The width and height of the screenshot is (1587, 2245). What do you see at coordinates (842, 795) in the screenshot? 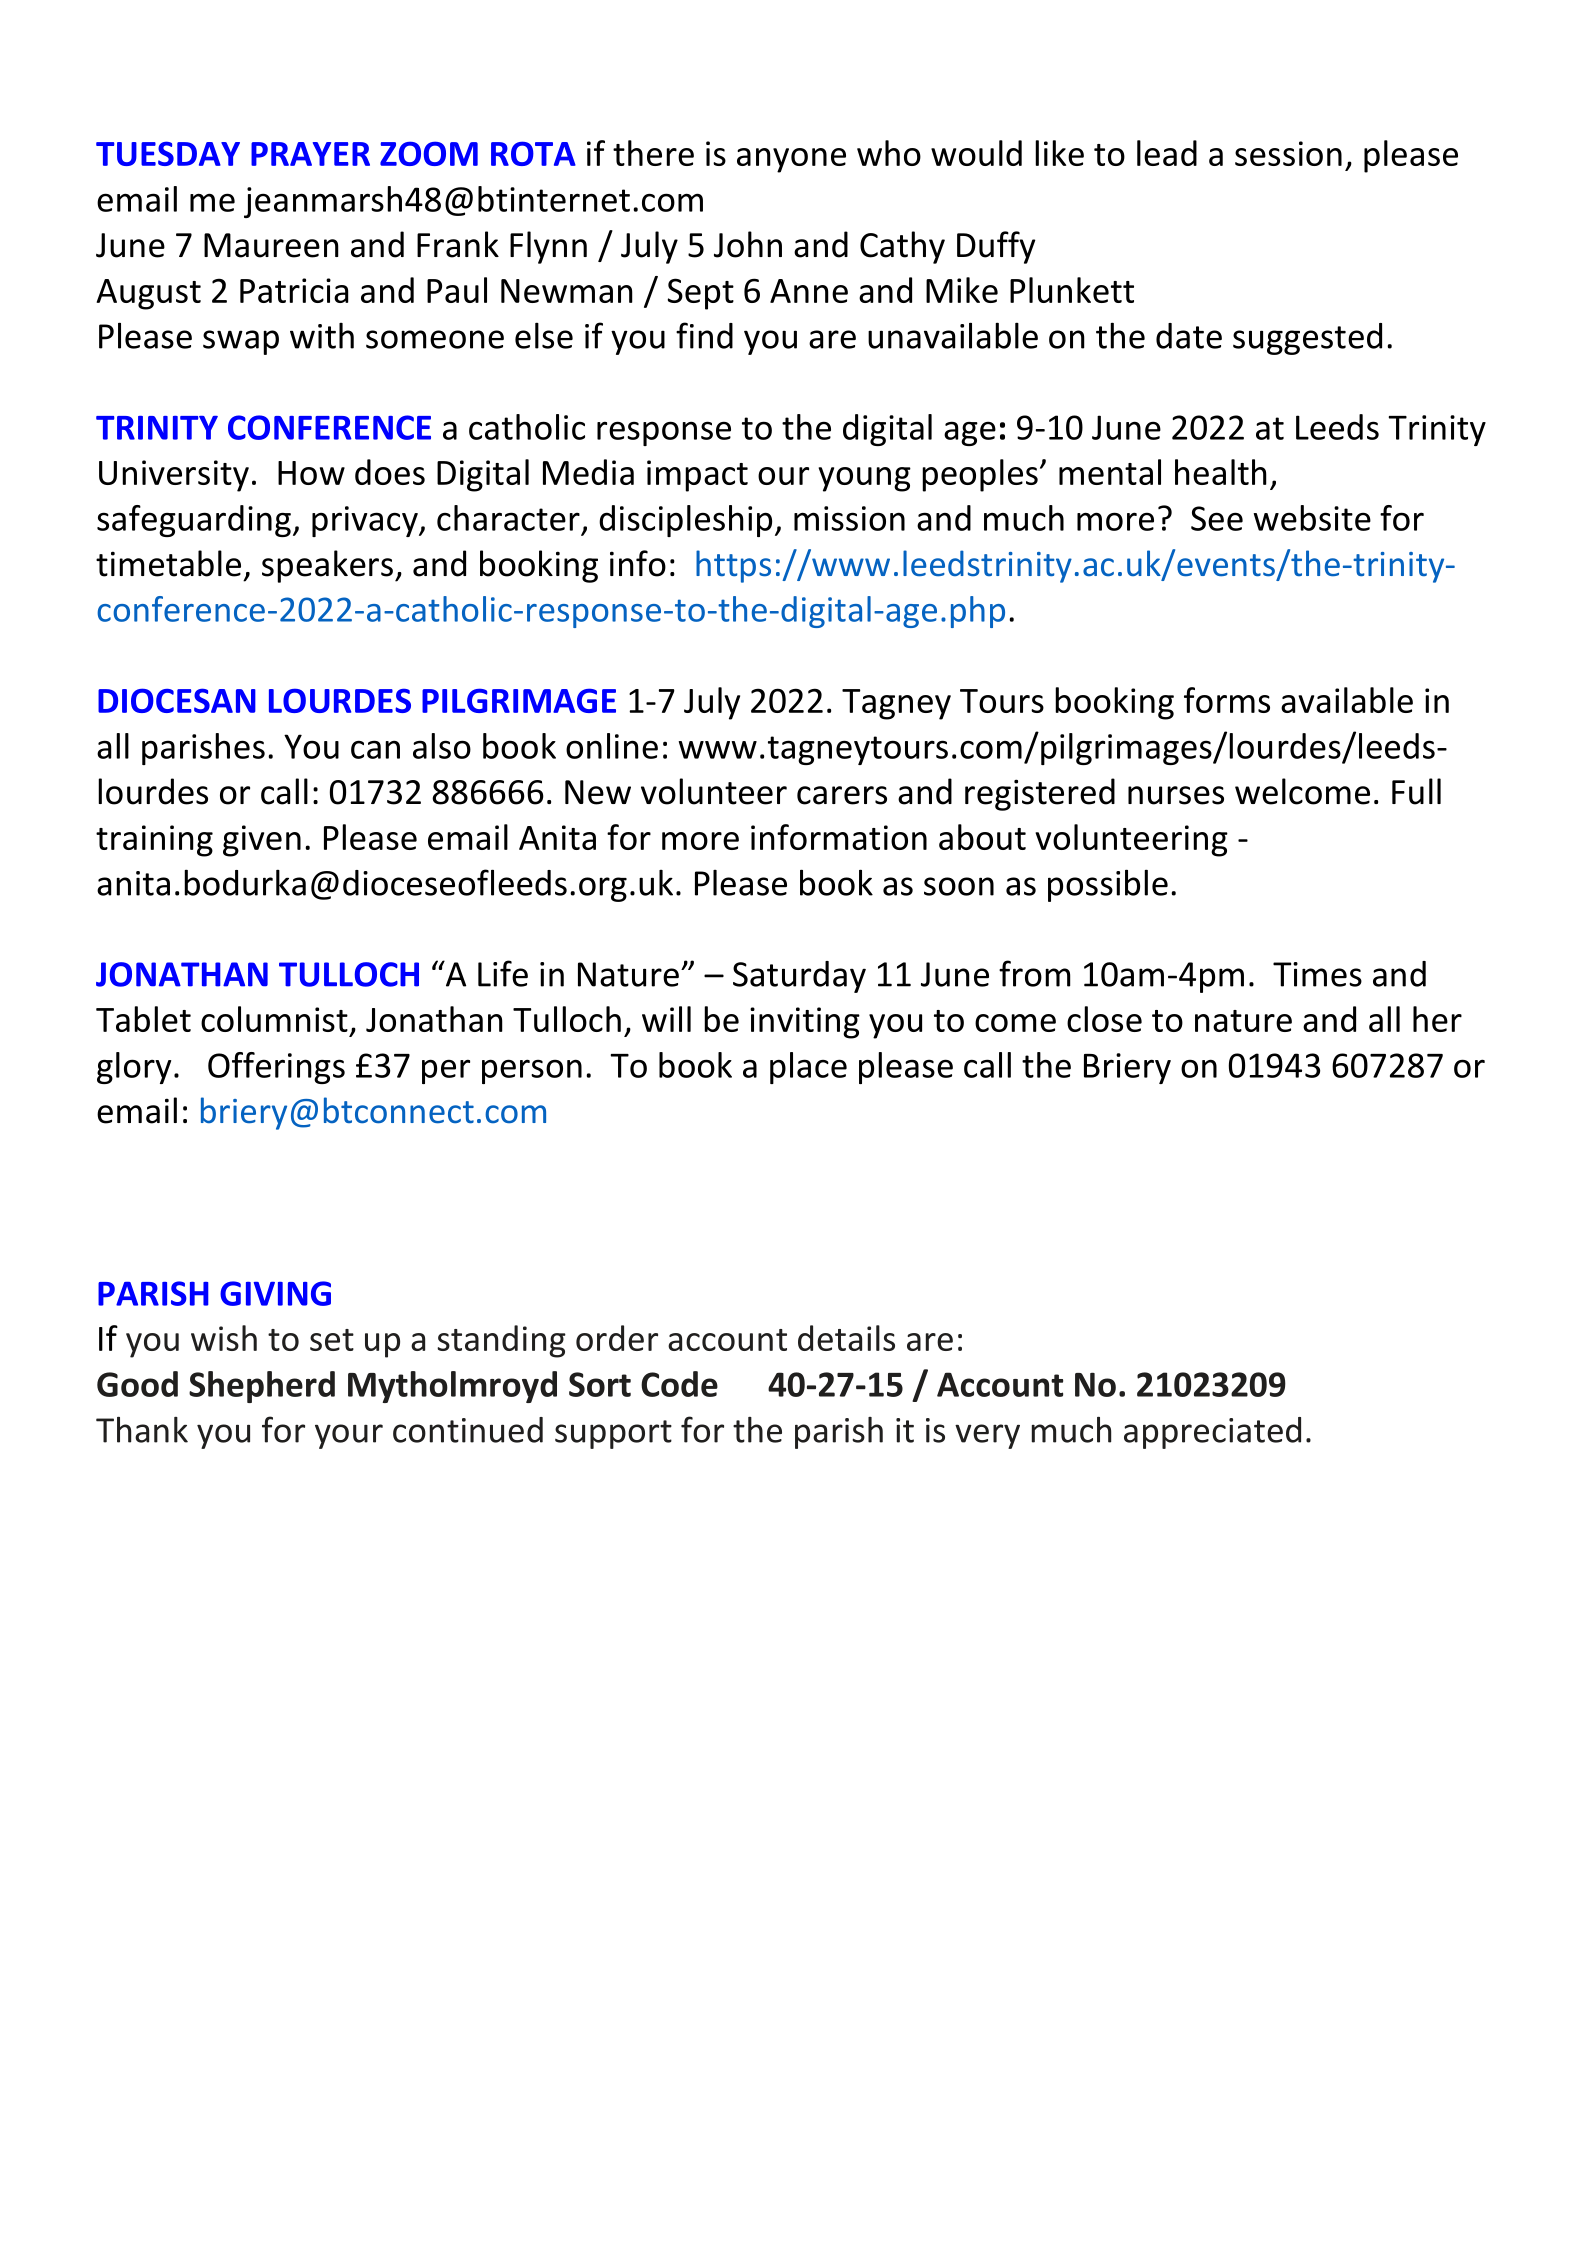
I see `carers` at bounding box center [842, 795].
